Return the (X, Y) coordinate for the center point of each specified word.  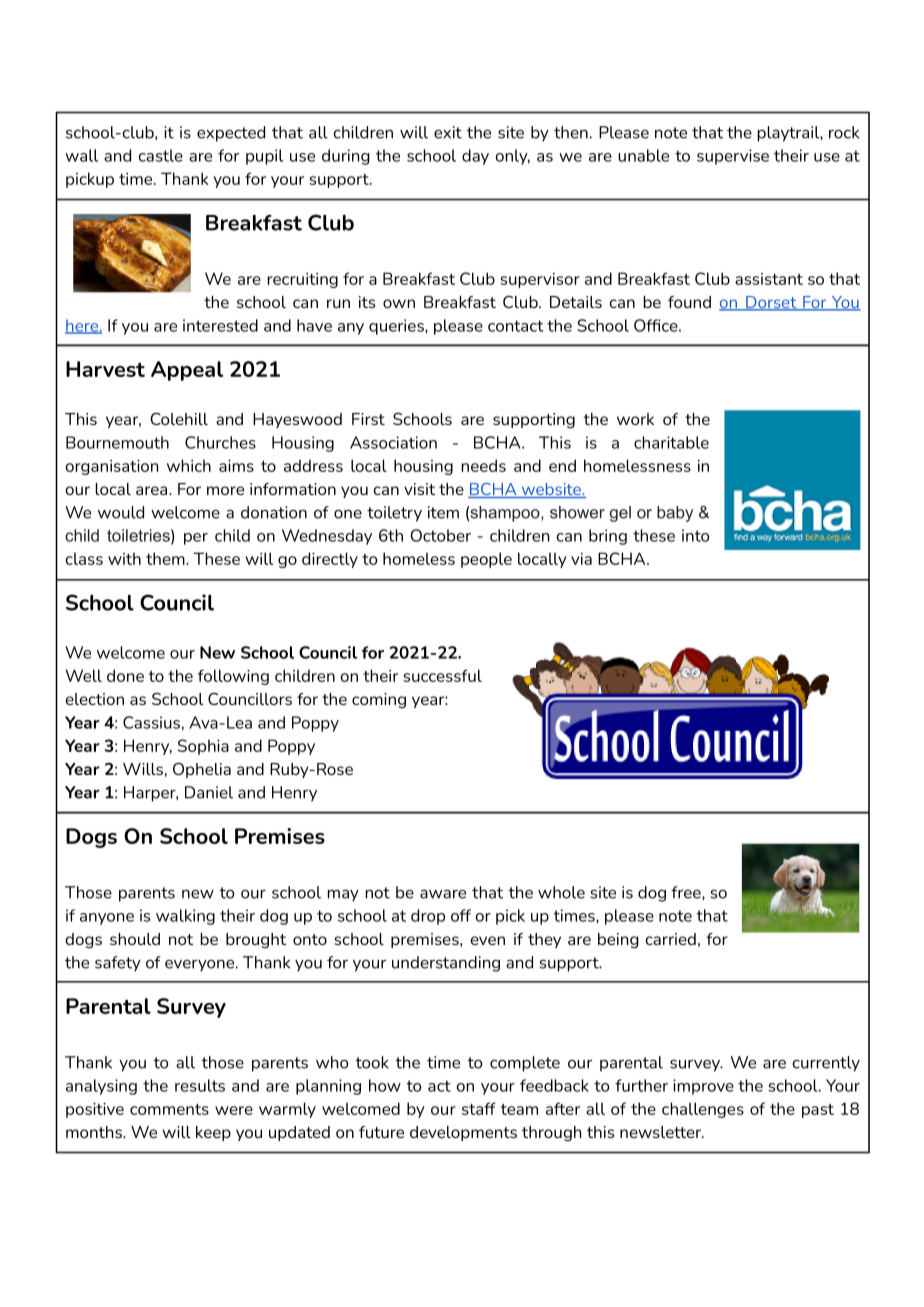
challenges (703, 1110)
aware (443, 894)
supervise (733, 157)
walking (185, 917)
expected (231, 134)
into (695, 535)
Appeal (187, 371)
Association (393, 442)
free (687, 892)
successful (442, 675)
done (125, 675)
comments (169, 1109)
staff (479, 1108)
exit (448, 132)
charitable (671, 442)
